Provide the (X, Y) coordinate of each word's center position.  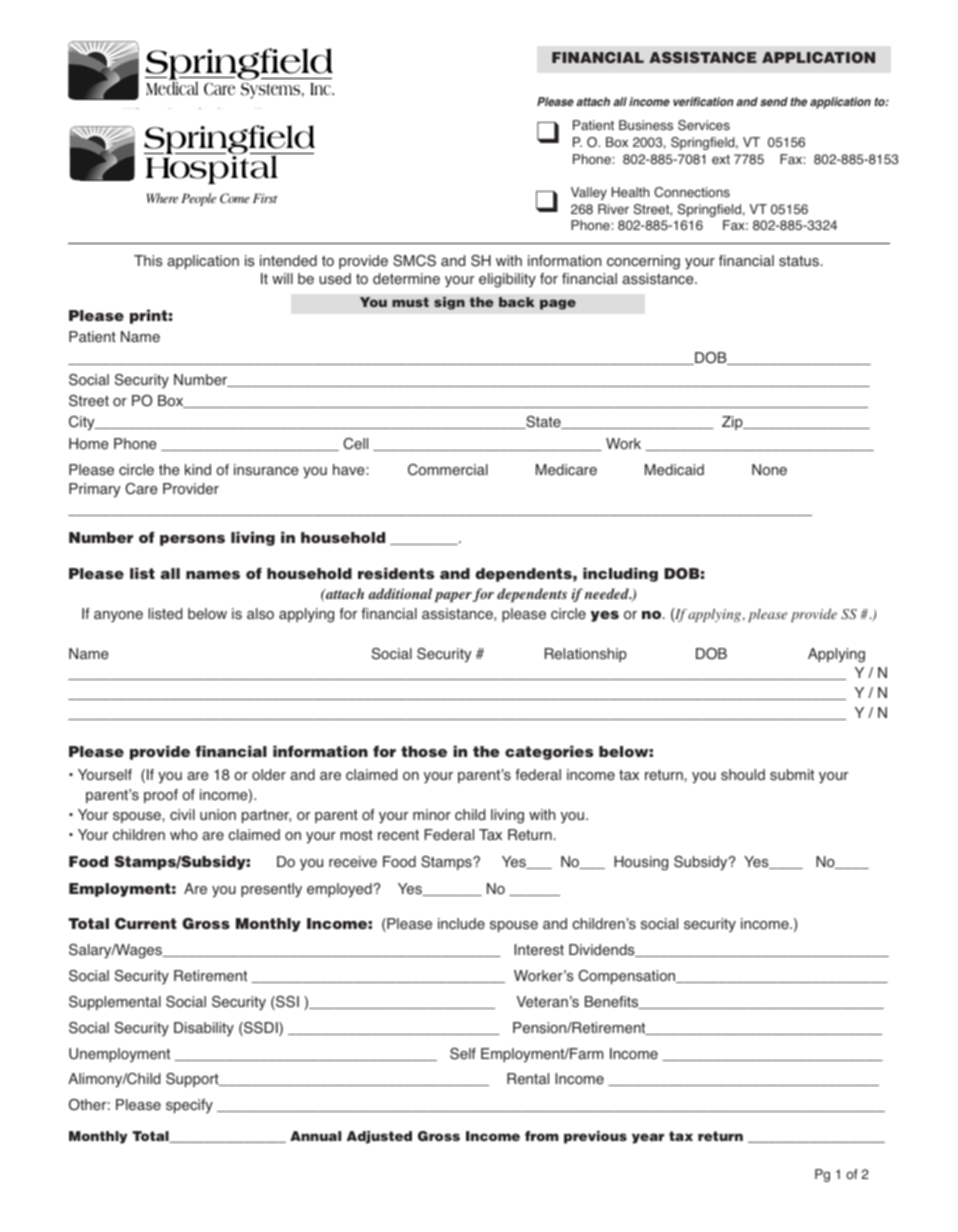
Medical (172, 87)
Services (704, 125)
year (648, 1138)
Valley (589, 193)
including (620, 574)
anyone (118, 617)
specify (189, 1106)
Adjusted (379, 1137)
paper (453, 597)
